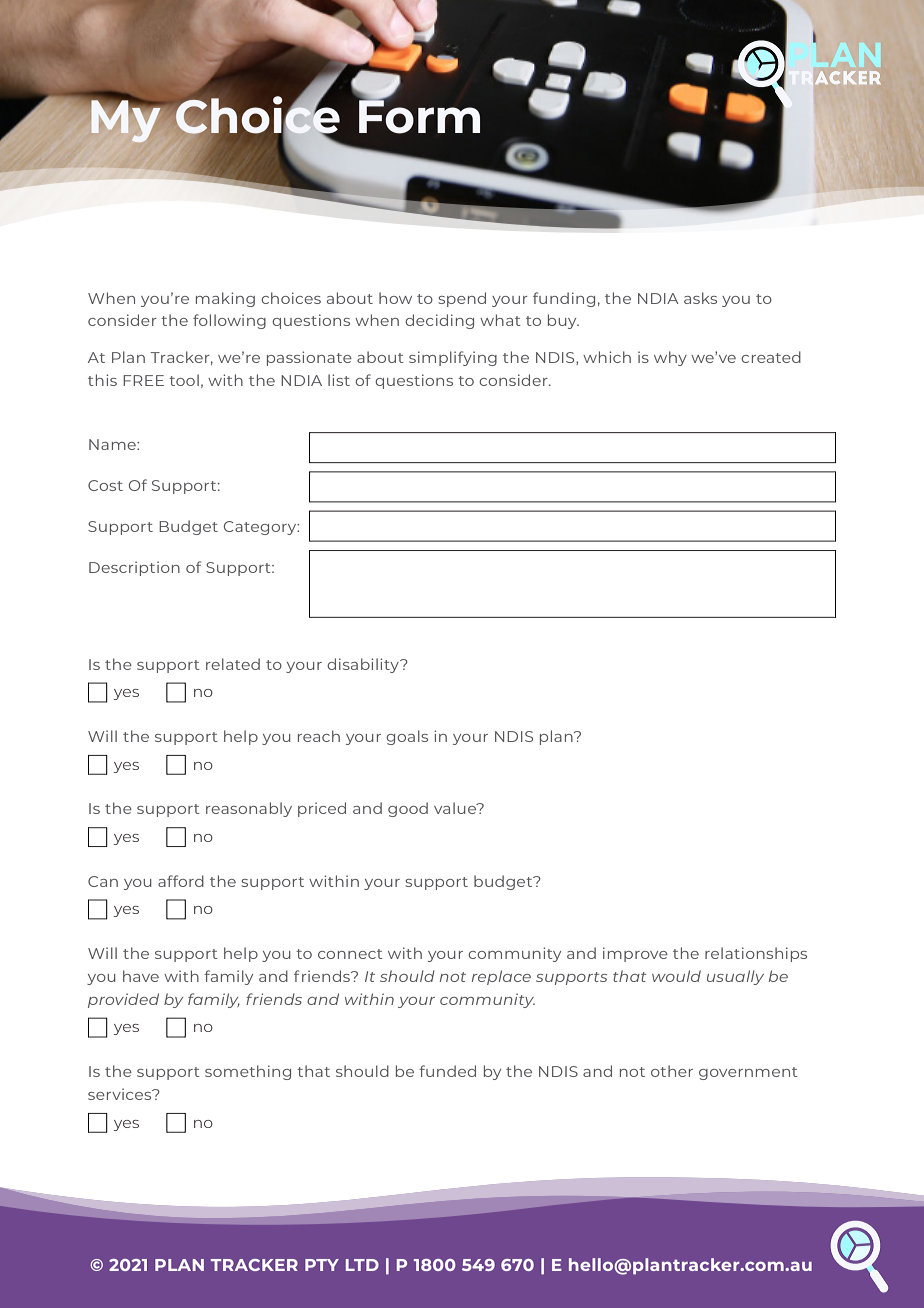 The image size is (924, 1308). Describe the element at coordinates (364, 665) in the screenshot. I see `disability` at that location.
